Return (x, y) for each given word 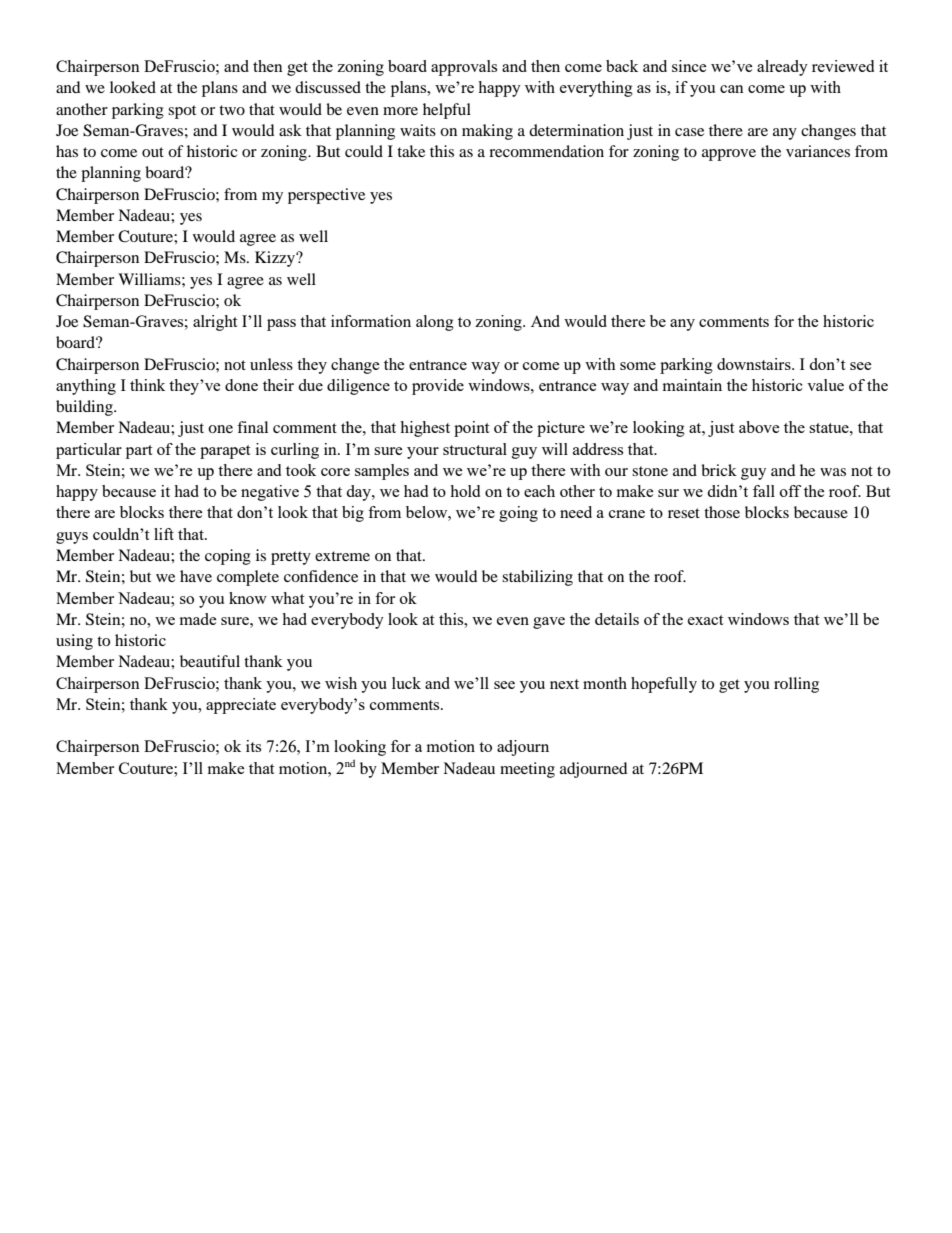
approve (729, 155)
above (759, 427)
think (147, 385)
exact (705, 620)
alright (215, 323)
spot (182, 112)
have (196, 576)
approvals (464, 68)
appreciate (241, 706)
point (471, 429)
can (732, 89)
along (435, 323)
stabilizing (537, 578)
